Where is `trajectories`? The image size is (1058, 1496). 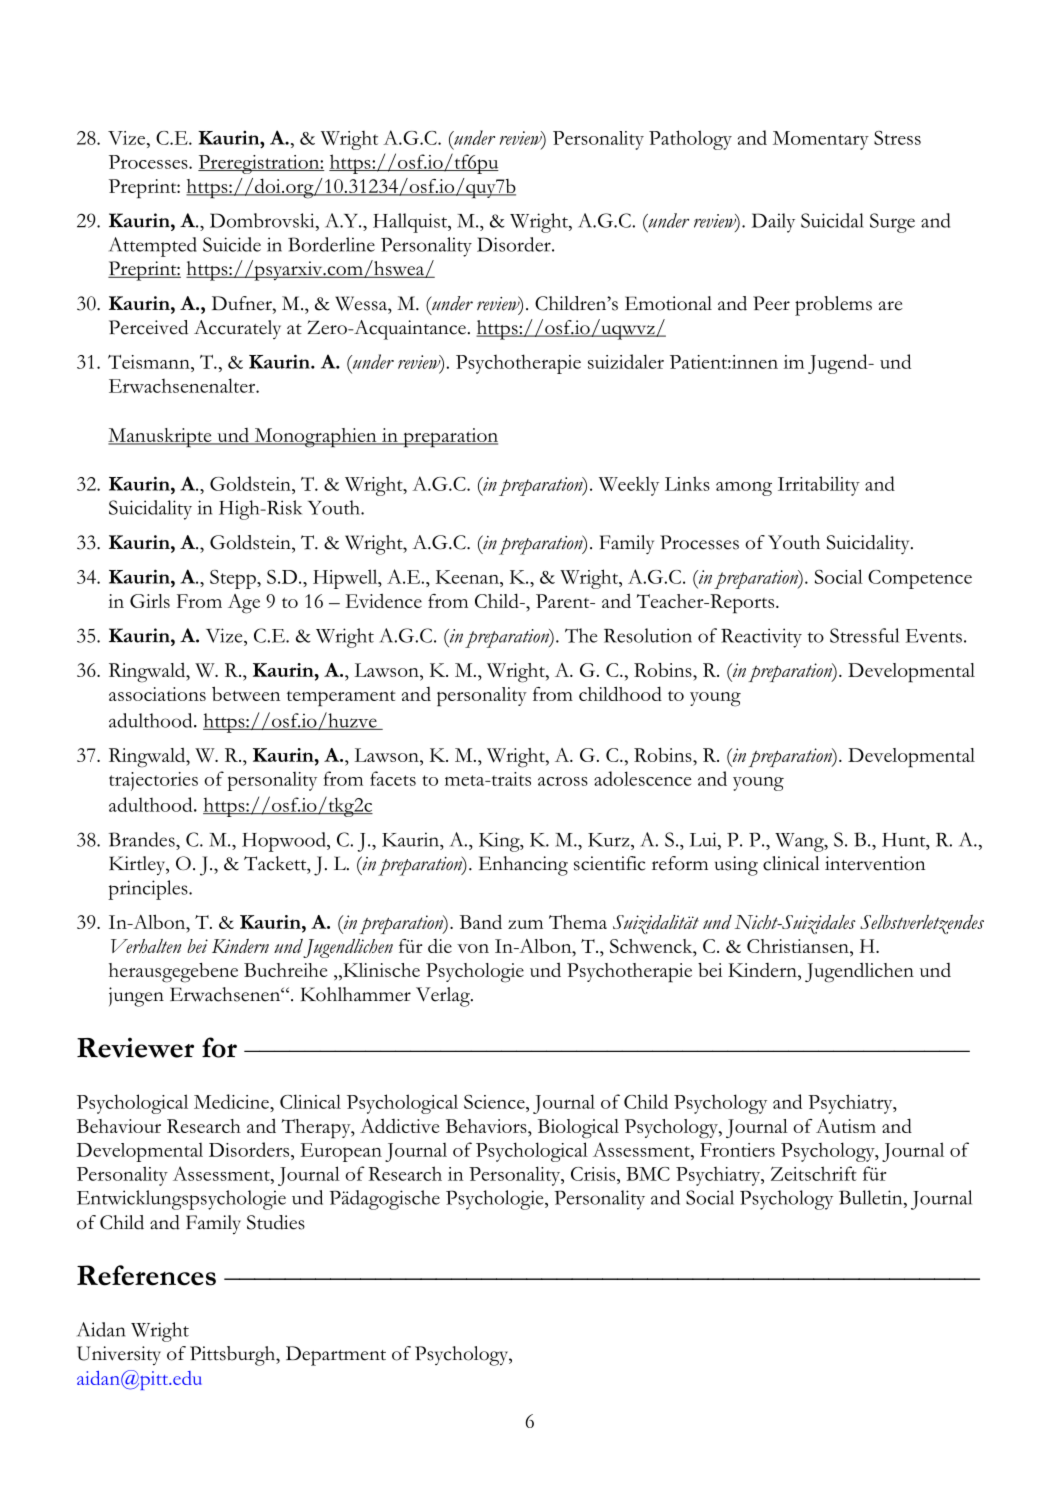
trajectories is located at coordinates (153, 781).
